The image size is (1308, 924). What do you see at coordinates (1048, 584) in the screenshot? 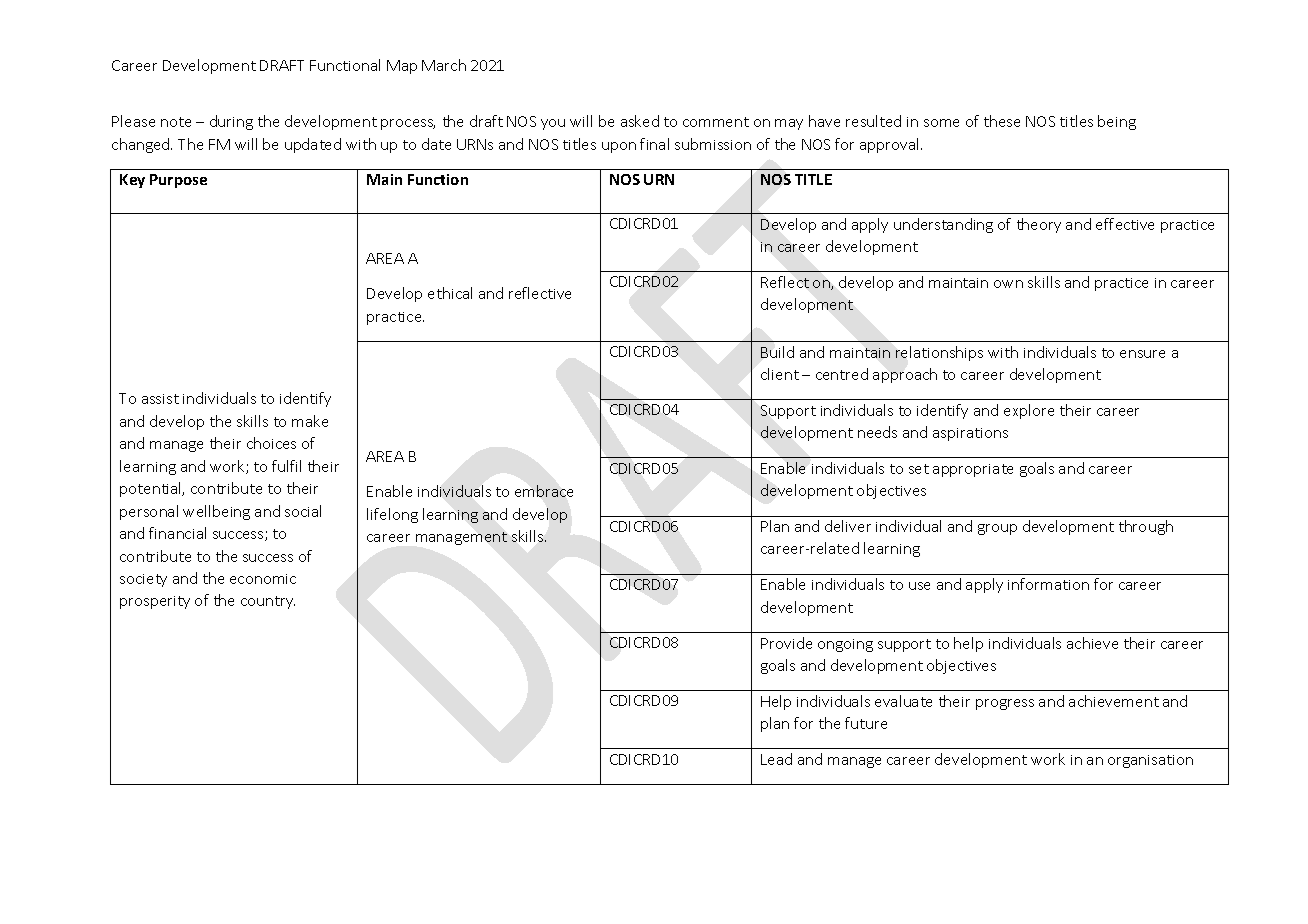
I see `information` at bounding box center [1048, 584].
